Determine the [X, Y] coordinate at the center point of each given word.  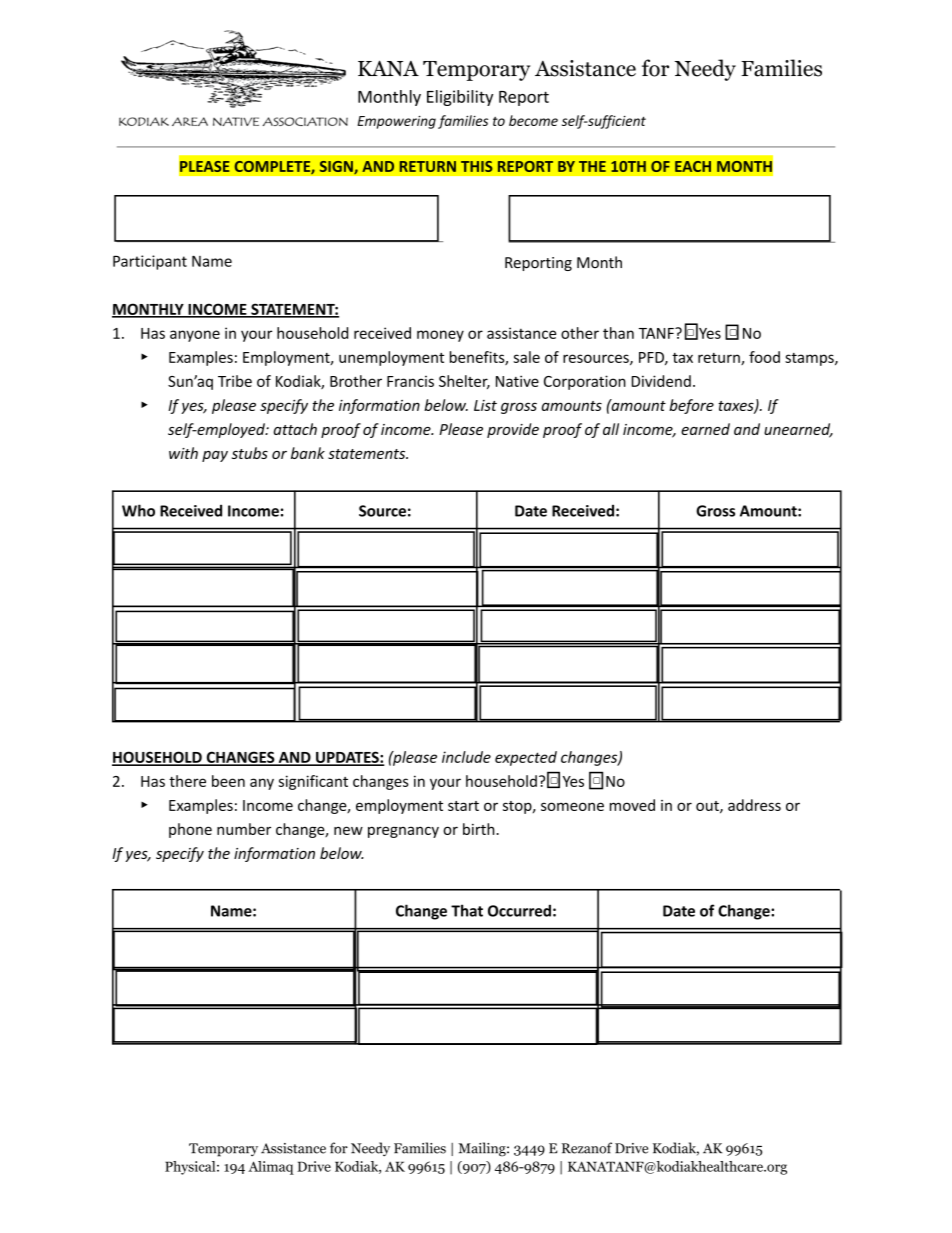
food [764, 357]
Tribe [235, 381]
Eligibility [460, 98]
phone [190, 830]
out [708, 807]
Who [138, 510]
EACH [693, 166]
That [467, 910]
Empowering [396, 122]
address [754, 805]
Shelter [464, 382]
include [466, 757]
